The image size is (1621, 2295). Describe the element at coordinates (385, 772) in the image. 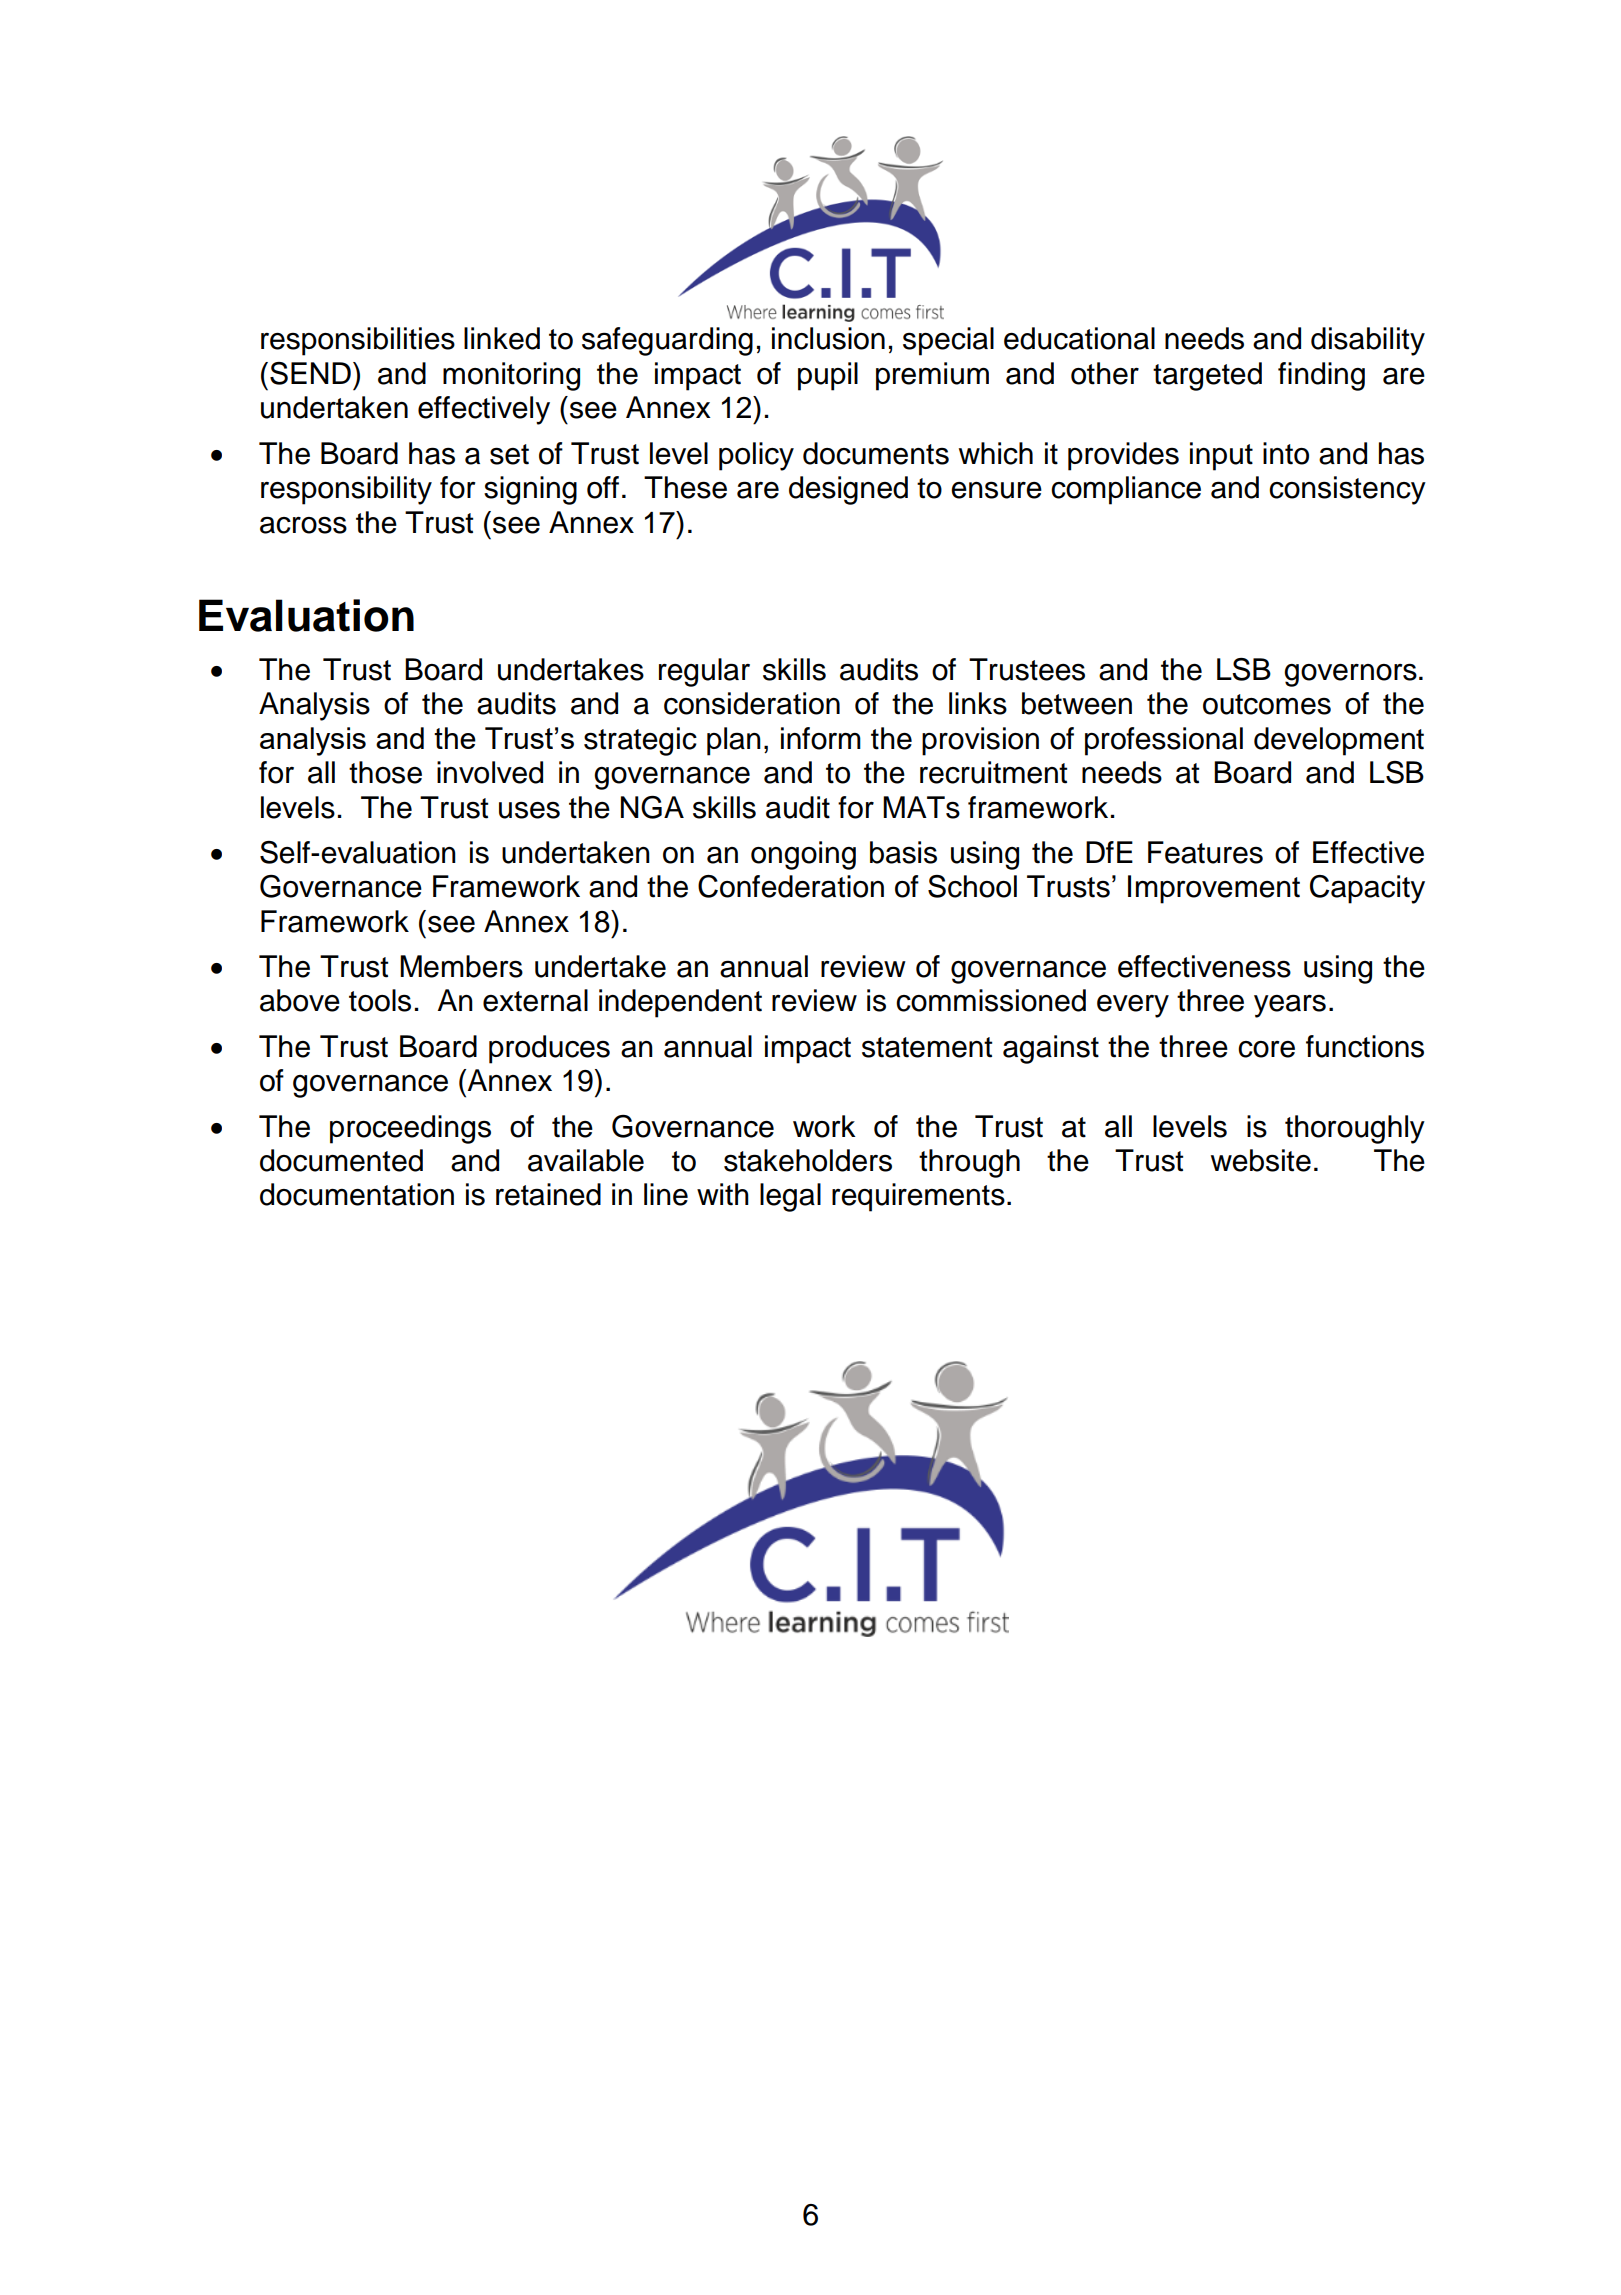

I see `those` at that location.
